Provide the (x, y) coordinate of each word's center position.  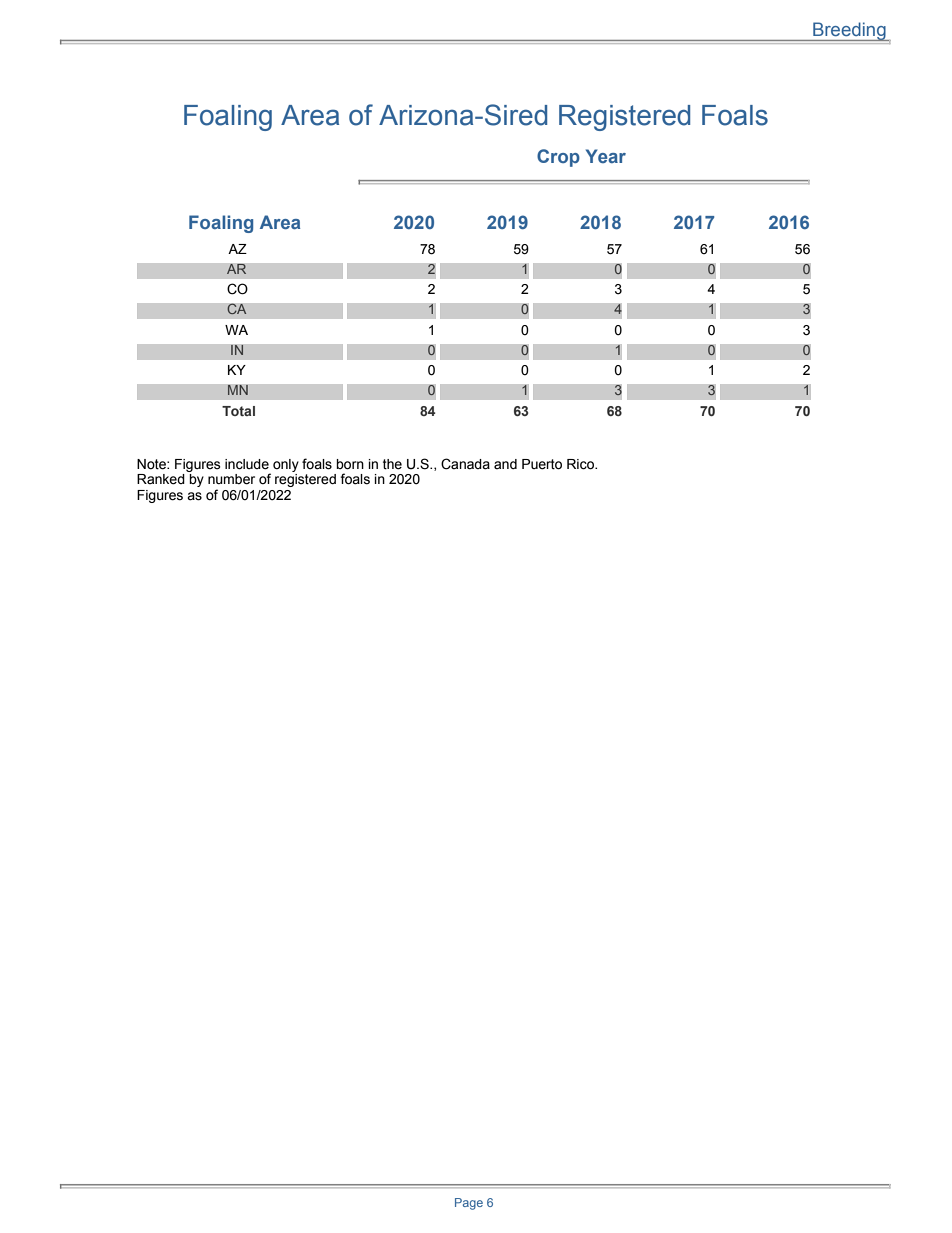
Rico (581, 464)
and (505, 464)
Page (469, 1204)
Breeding (849, 31)
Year (606, 156)
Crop (558, 158)
